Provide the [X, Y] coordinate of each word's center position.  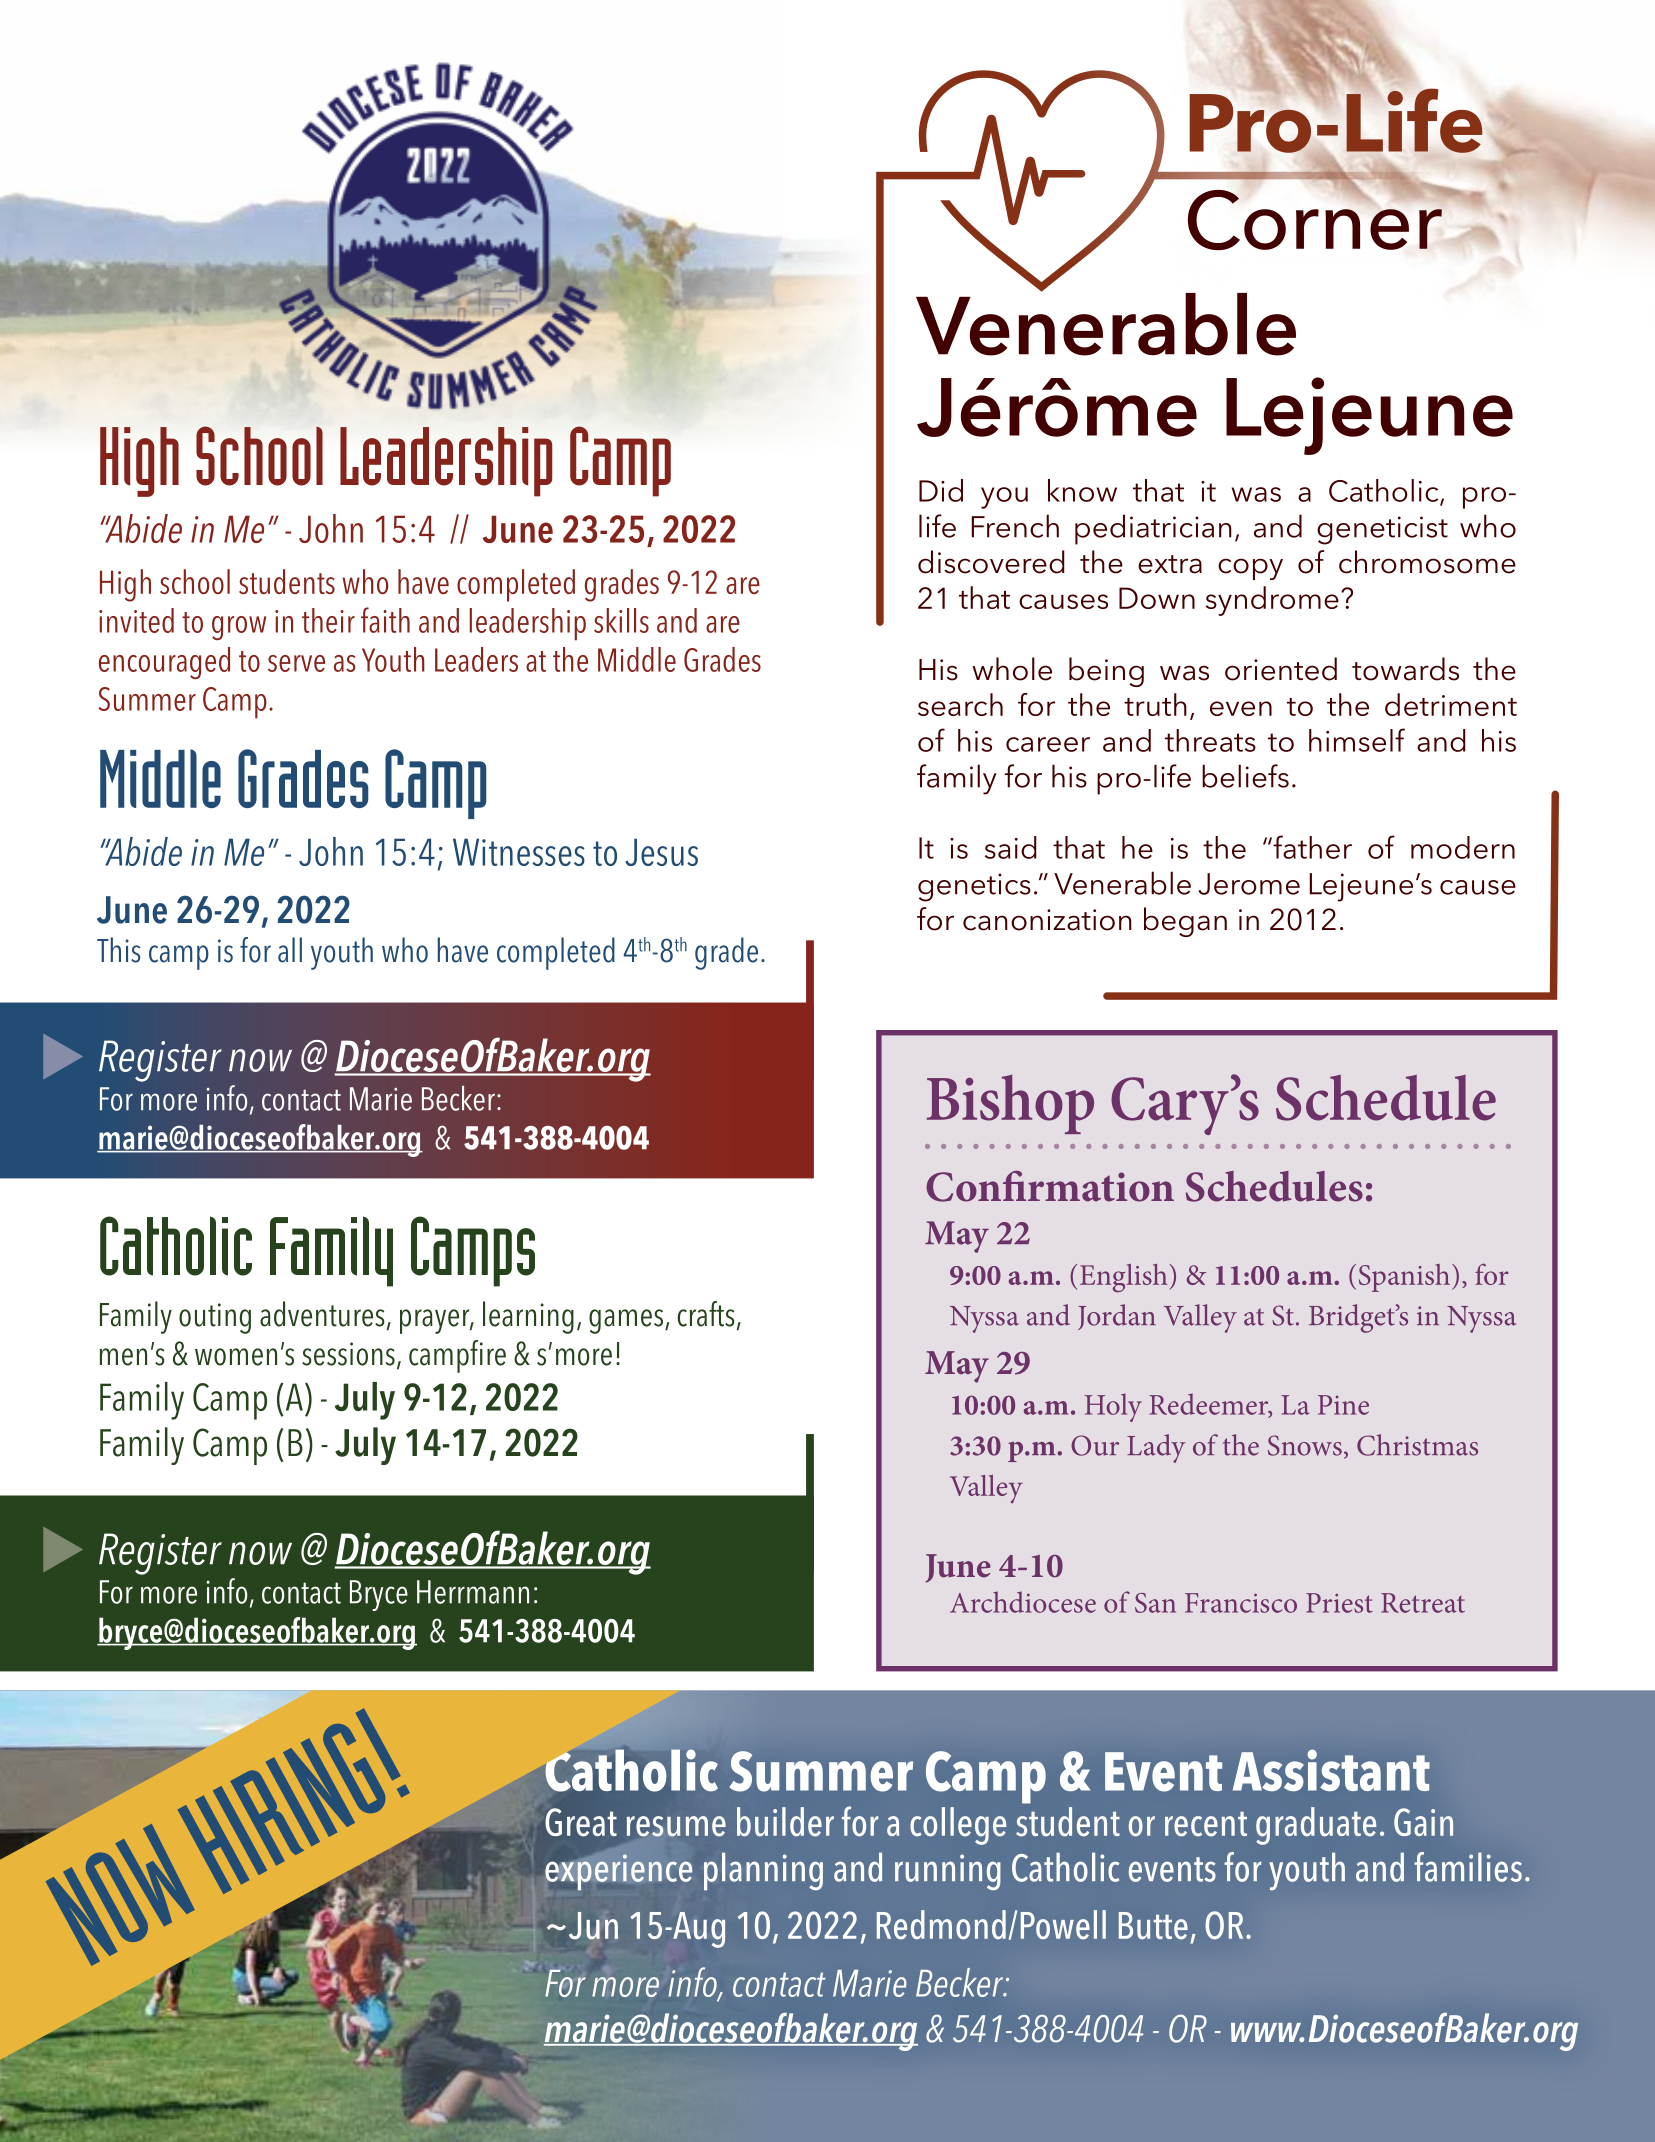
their [328, 620]
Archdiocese [1023, 1602]
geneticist [1382, 530]
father [1311, 847]
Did [941, 490]
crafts [706, 1314]
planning [763, 1871]
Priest [1339, 1603]
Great [581, 1822]
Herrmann [473, 1592]
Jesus [661, 852]
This [118, 950]
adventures [322, 1314]
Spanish [1406, 1278]
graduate [1316, 1826]
